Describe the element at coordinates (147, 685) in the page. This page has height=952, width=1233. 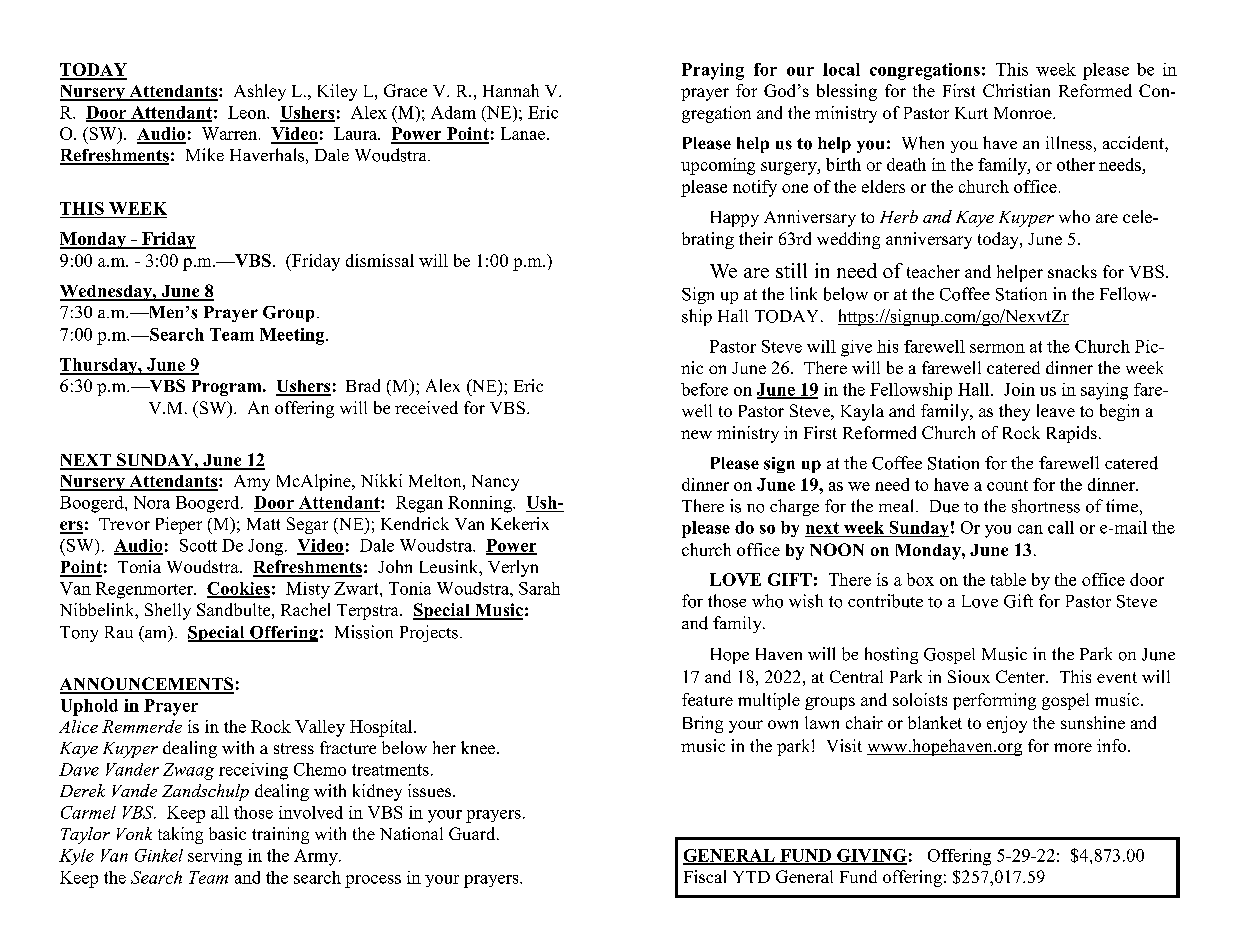
I see `ANNOUNCEMENTS` at that location.
